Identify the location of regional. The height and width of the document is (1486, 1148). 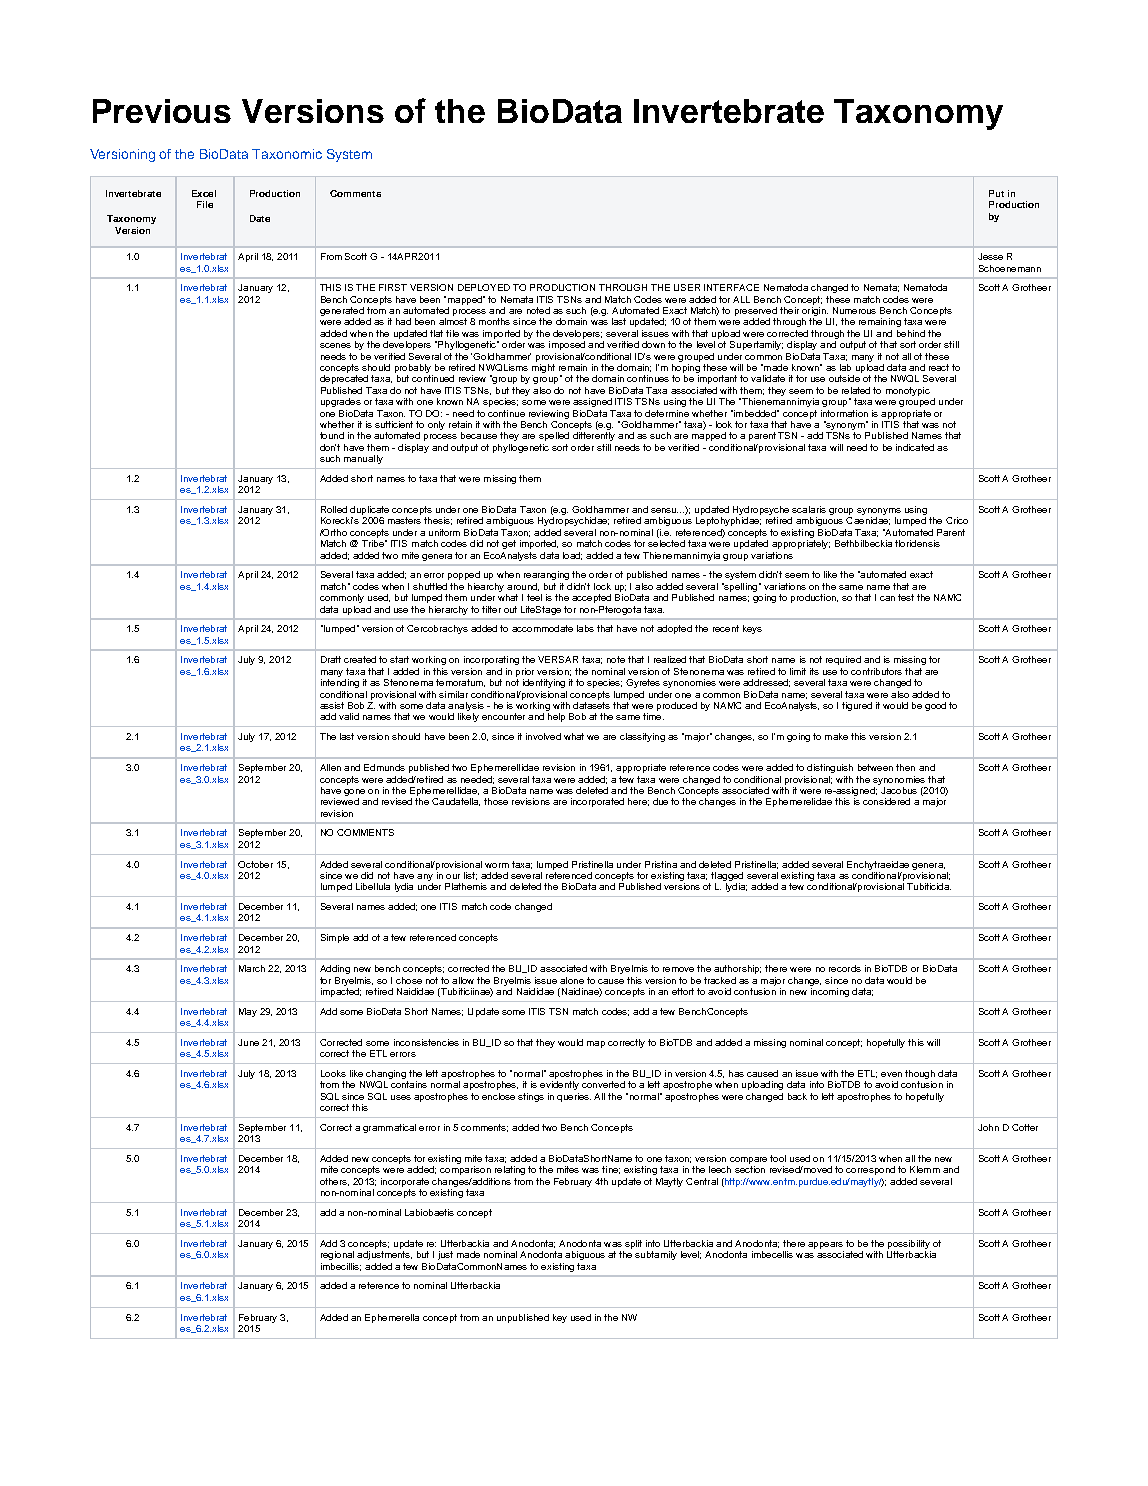
(337, 1255).
